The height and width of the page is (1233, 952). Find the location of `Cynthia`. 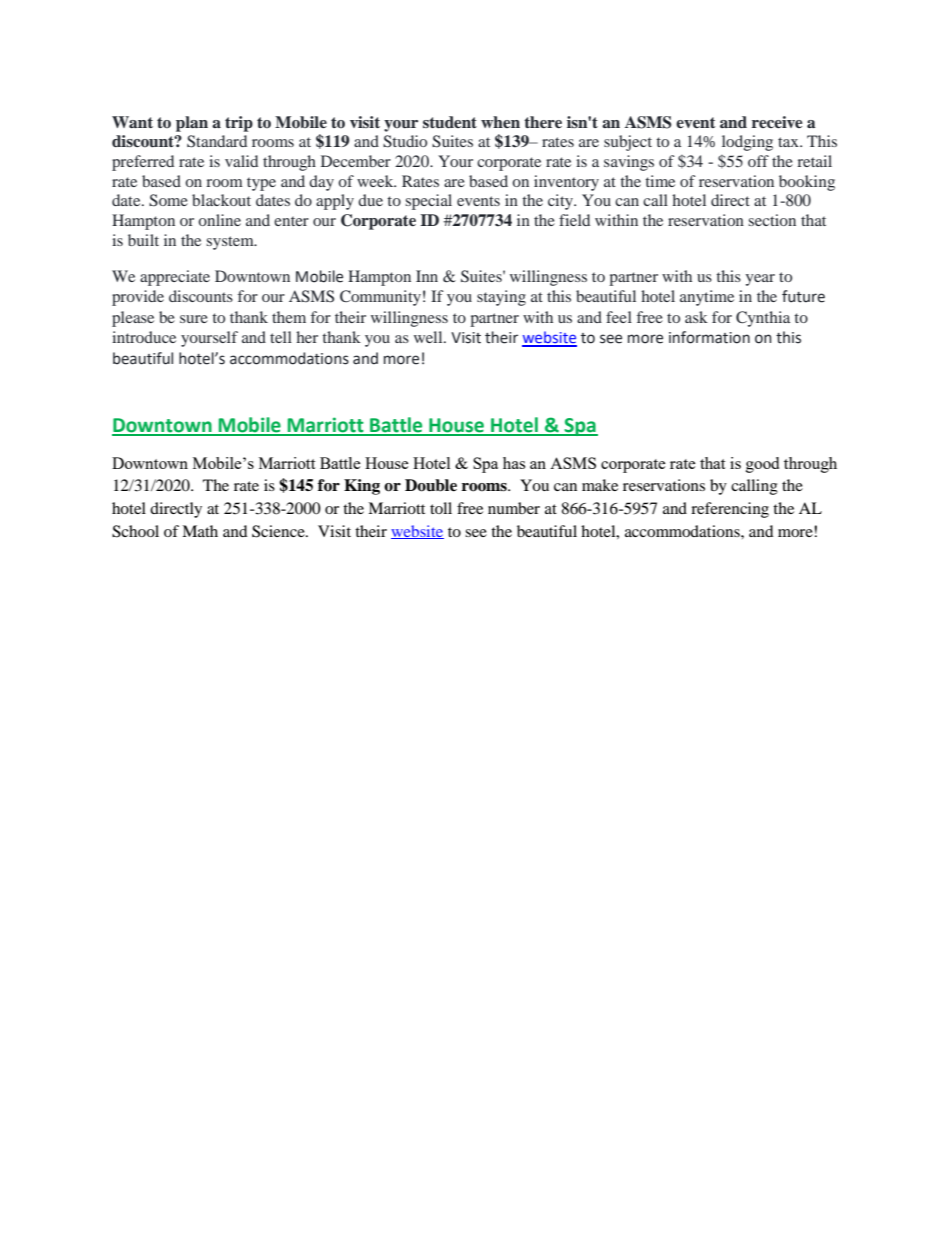

Cynthia is located at coordinates (763, 319).
